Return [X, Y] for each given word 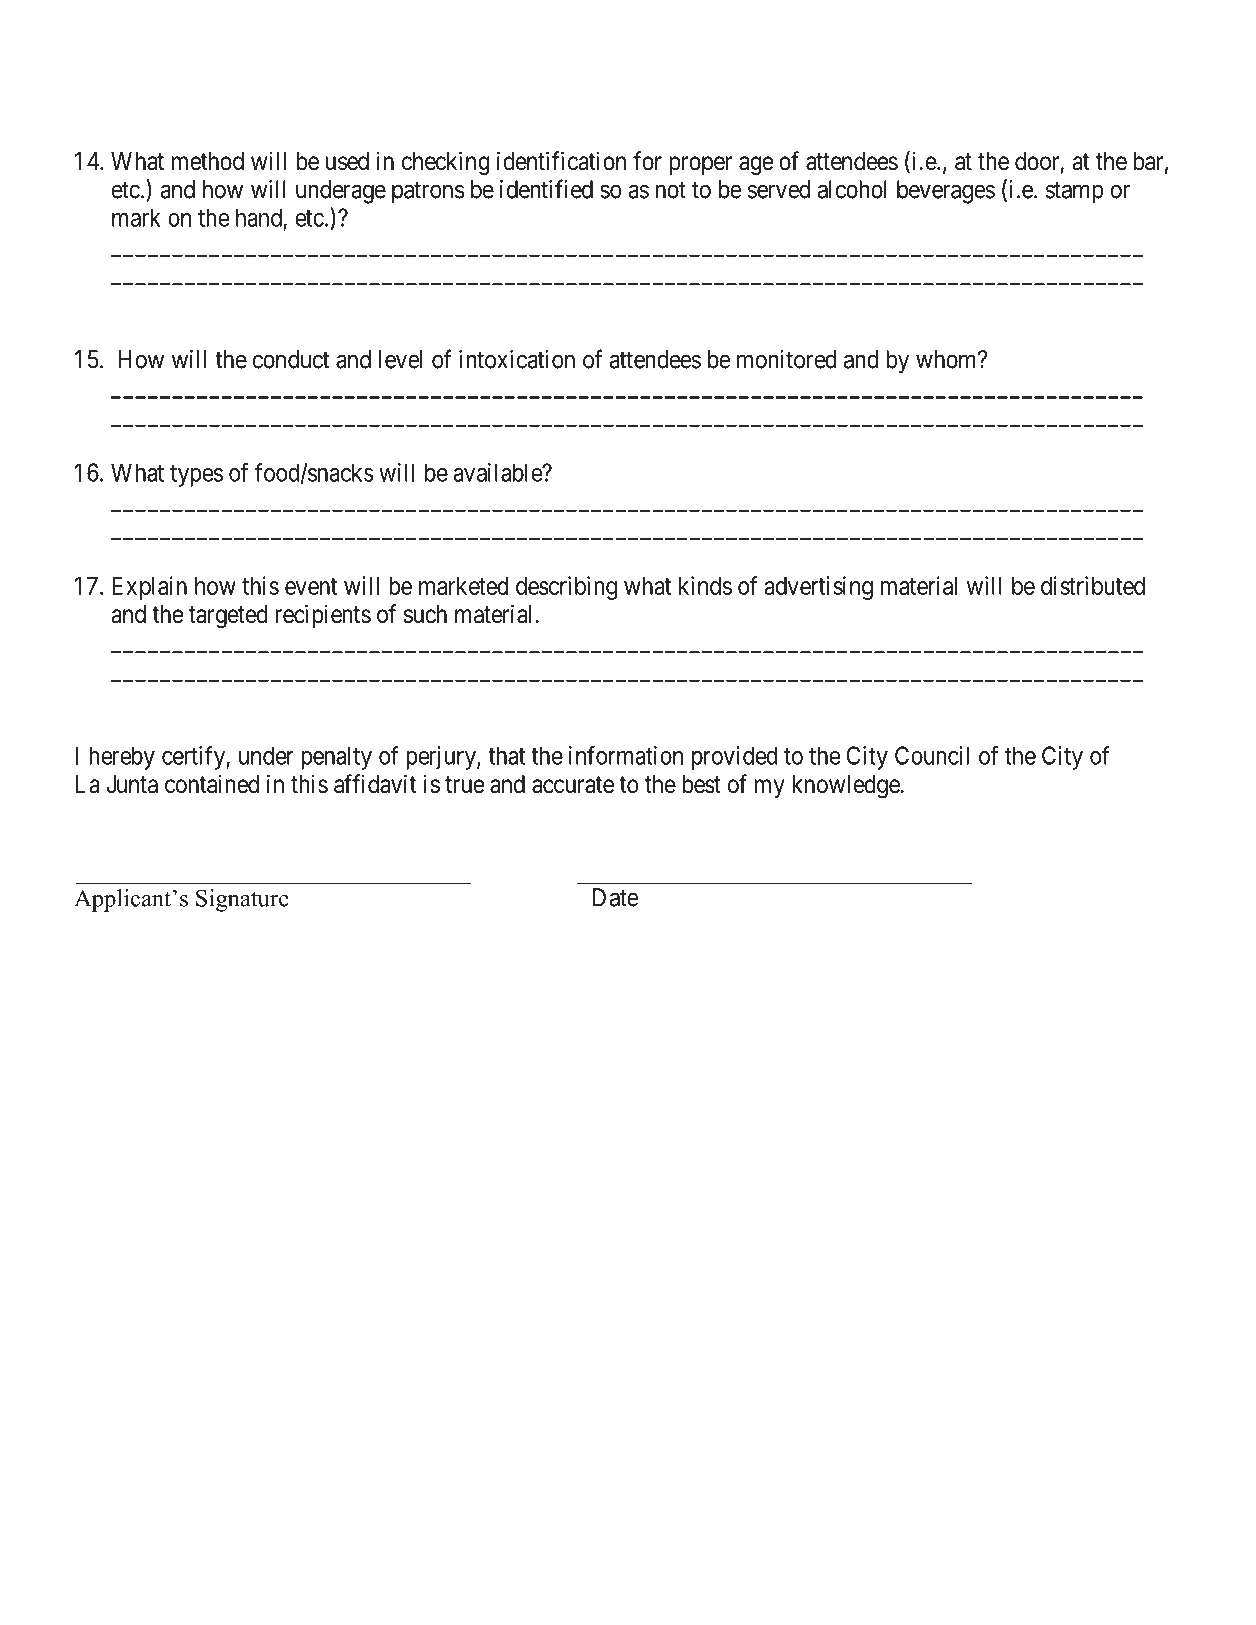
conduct [291, 359]
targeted [228, 617]
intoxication [517, 359]
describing [566, 588]
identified [546, 189]
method [208, 161]
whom [947, 359]
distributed [1093, 585]
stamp [1075, 193]
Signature [242, 900]
